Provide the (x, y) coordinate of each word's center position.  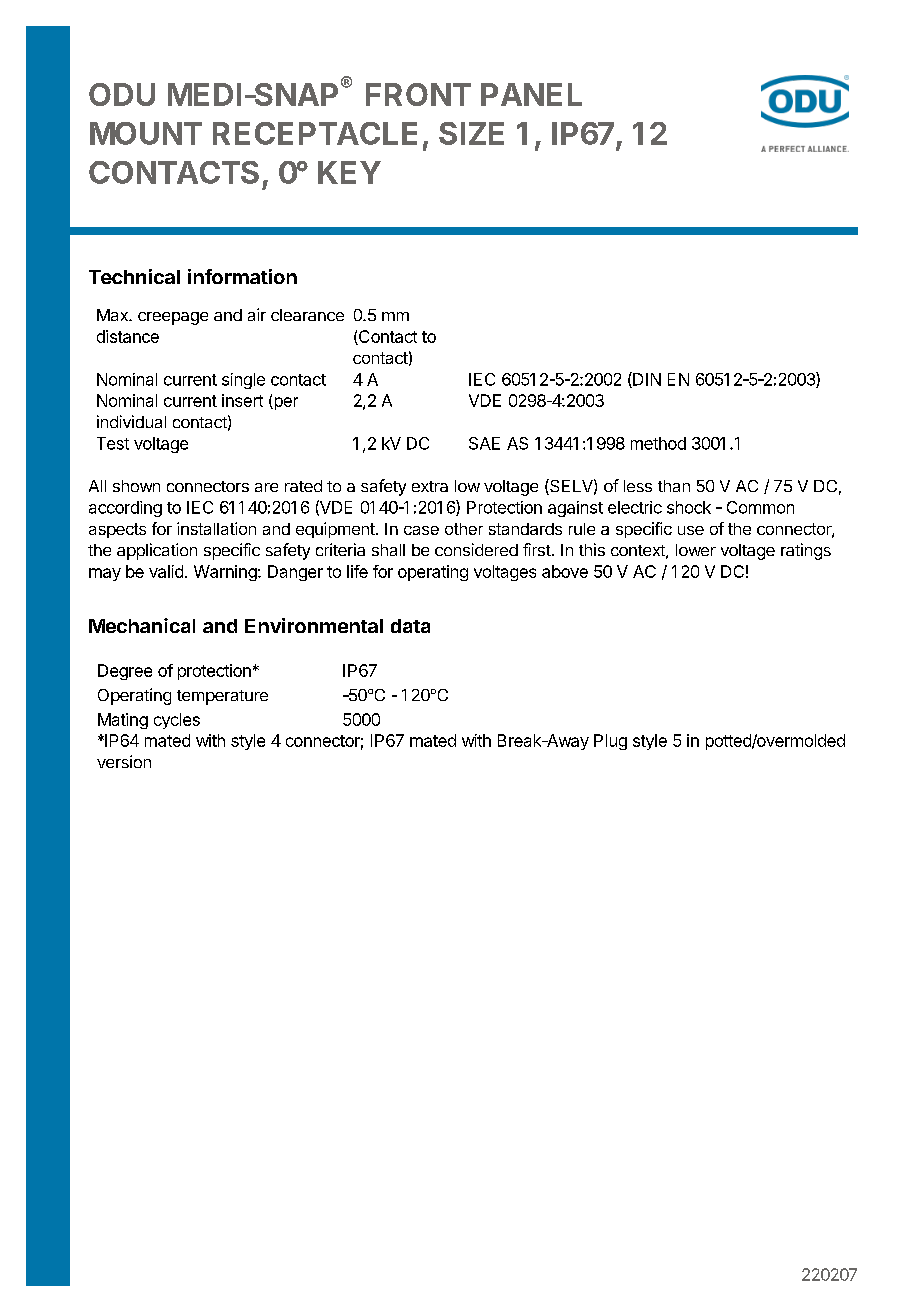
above (565, 571)
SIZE (471, 133)
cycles (177, 721)
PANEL (531, 94)
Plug (610, 742)
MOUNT (146, 133)
